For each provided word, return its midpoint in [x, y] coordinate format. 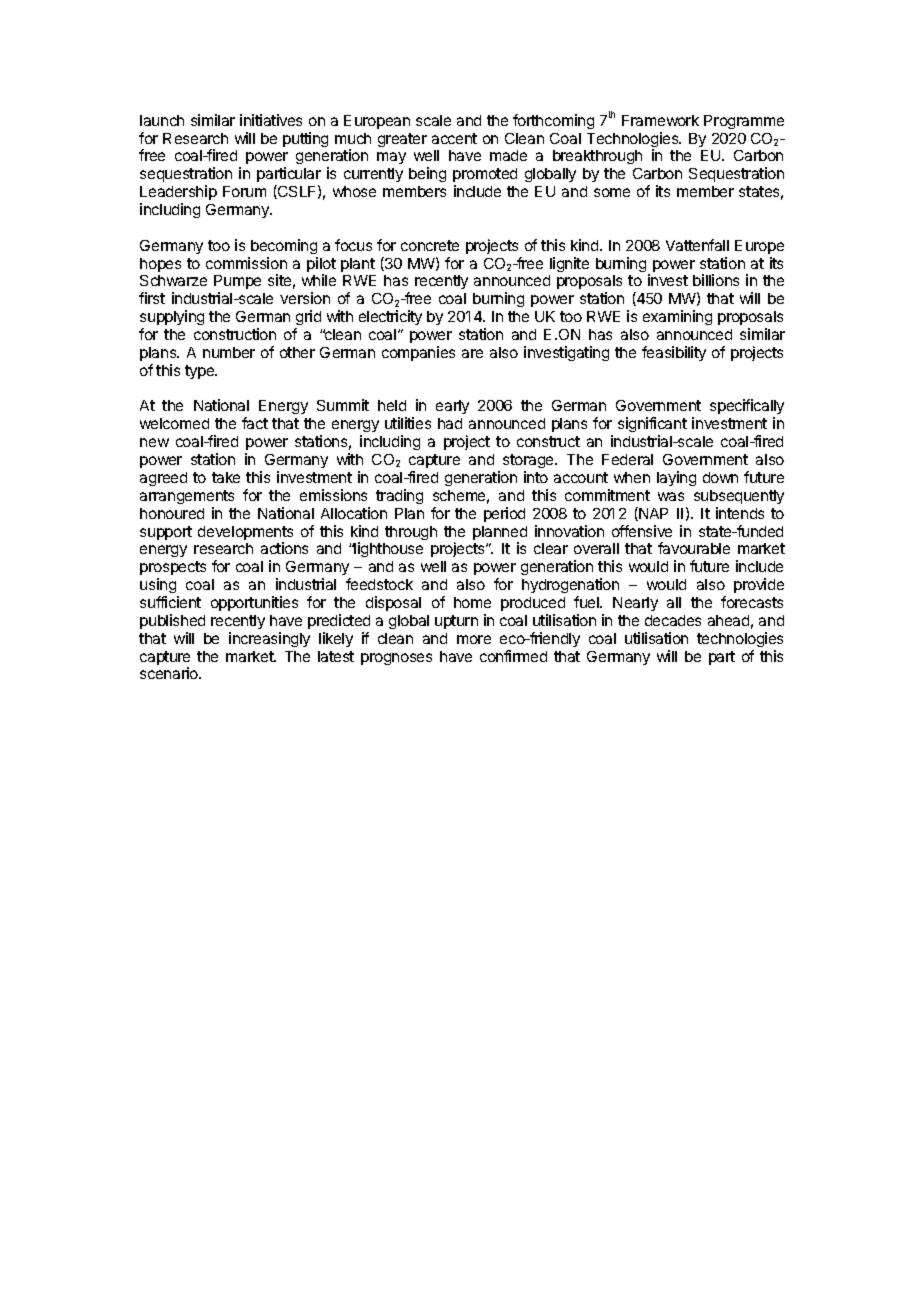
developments [245, 534]
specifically [747, 408]
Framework [660, 120]
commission [246, 263]
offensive [642, 531]
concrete [430, 245]
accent [454, 138]
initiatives [271, 120]
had [450, 423]
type [201, 372]
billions [716, 280]
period [504, 514]
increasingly [269, 639]
